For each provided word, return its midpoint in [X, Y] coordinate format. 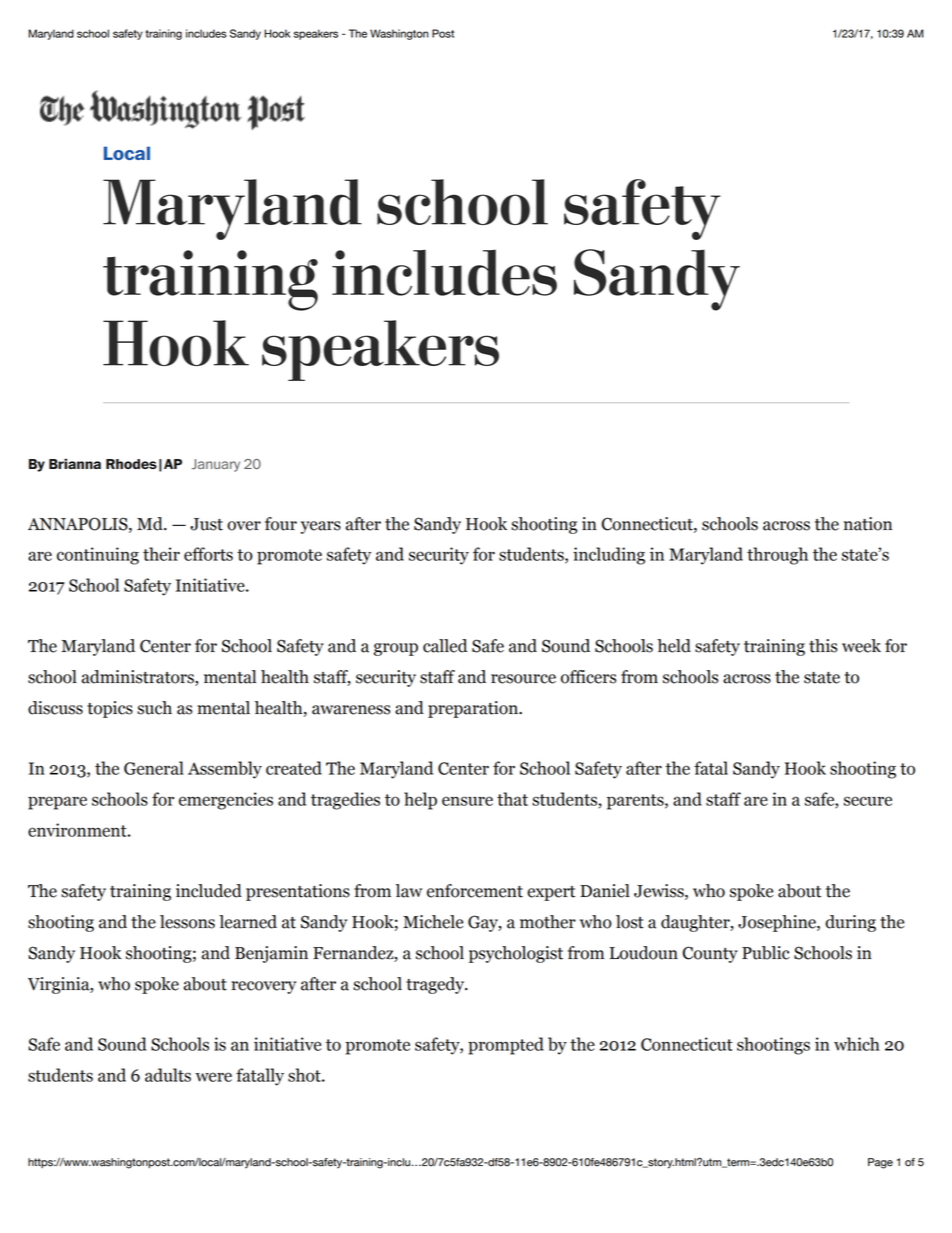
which [857, 1044]
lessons [187, 922]
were [213, 1077]
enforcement [475, 891]
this [823, 646]
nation [868, 524]
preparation [474, 709]
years [321, 527]
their [161, 554]
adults [168, 1075]
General [154, 768]
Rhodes [131, 464]
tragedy [436, 985]
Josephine [778, 923]
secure [868, 801]
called [445, 646]
